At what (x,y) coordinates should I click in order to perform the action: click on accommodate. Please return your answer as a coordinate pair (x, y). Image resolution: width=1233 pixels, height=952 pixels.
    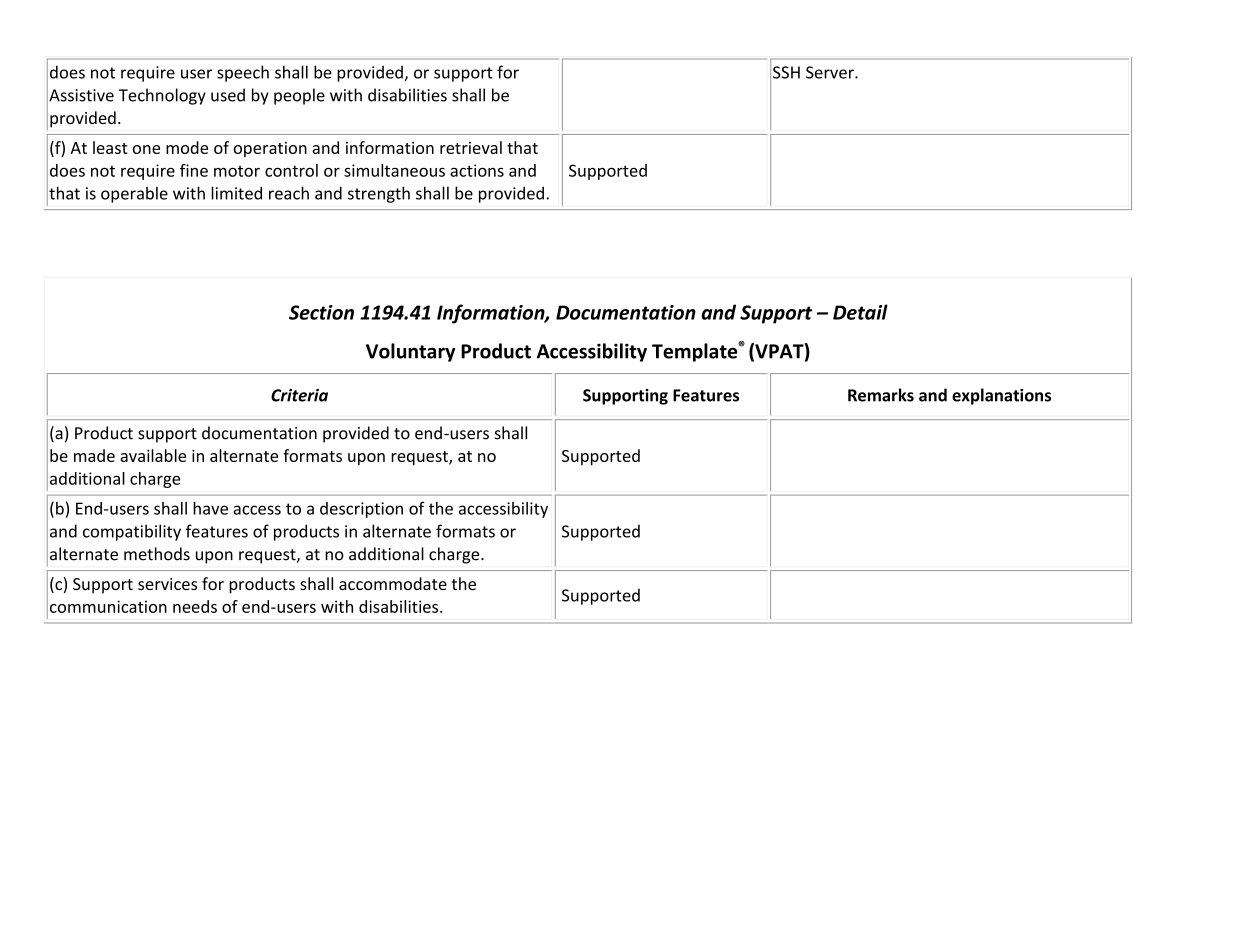
    Looking at the image, I should click on (393, 583).
